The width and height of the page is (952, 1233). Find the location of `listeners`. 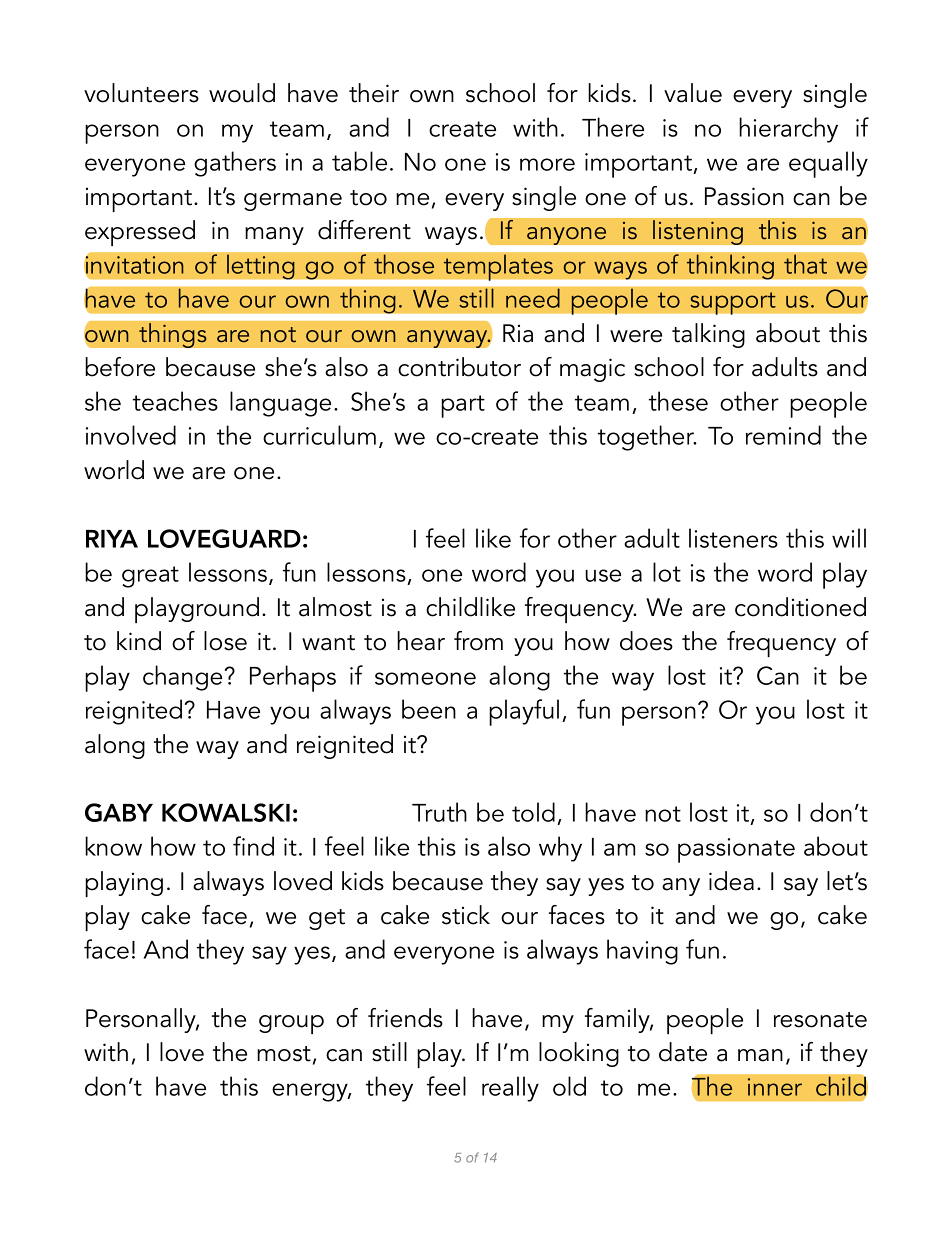

listeners is located at coordinates (733, 538).
